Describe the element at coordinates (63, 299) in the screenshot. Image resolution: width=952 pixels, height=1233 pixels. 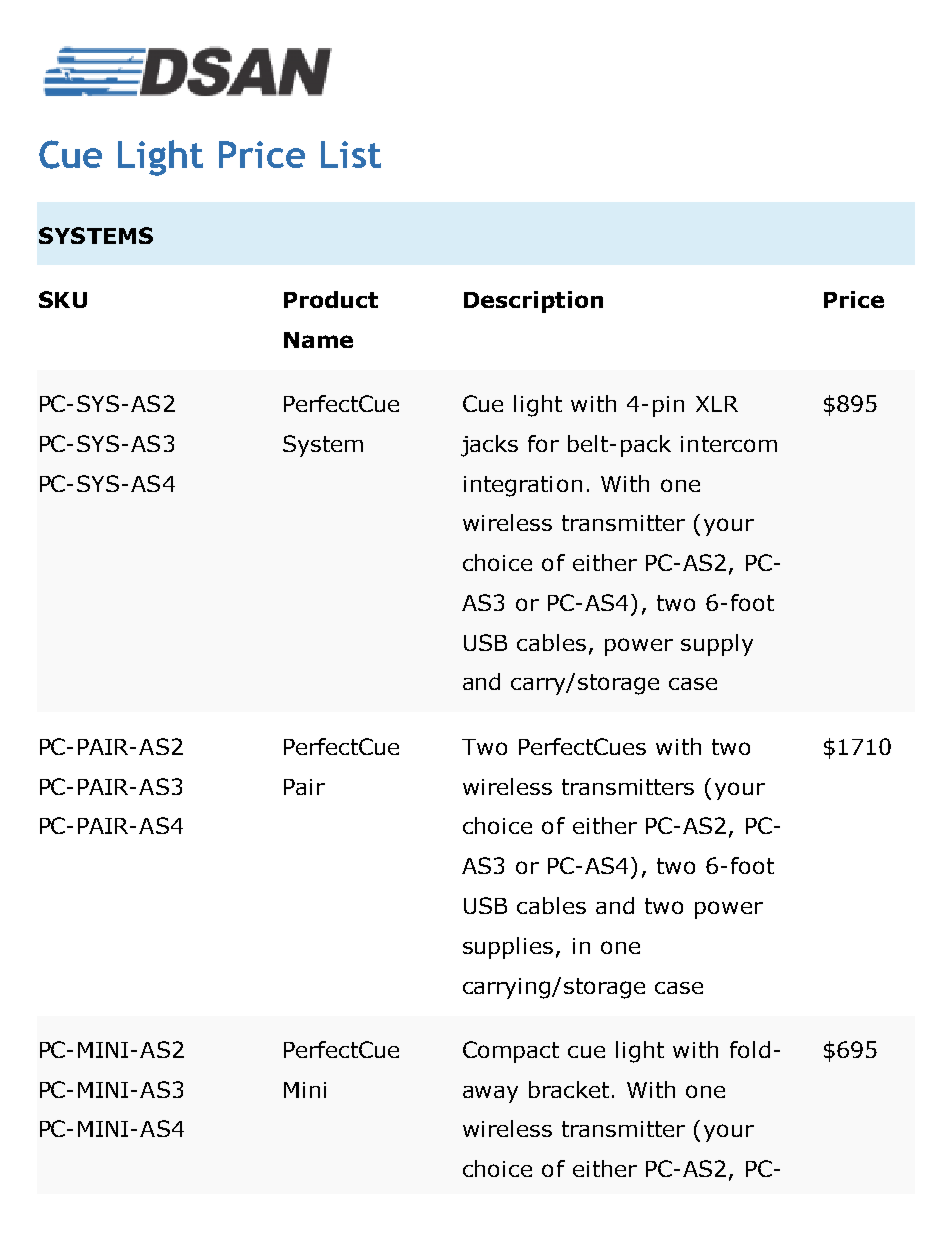
I see `SKU` at that location.
